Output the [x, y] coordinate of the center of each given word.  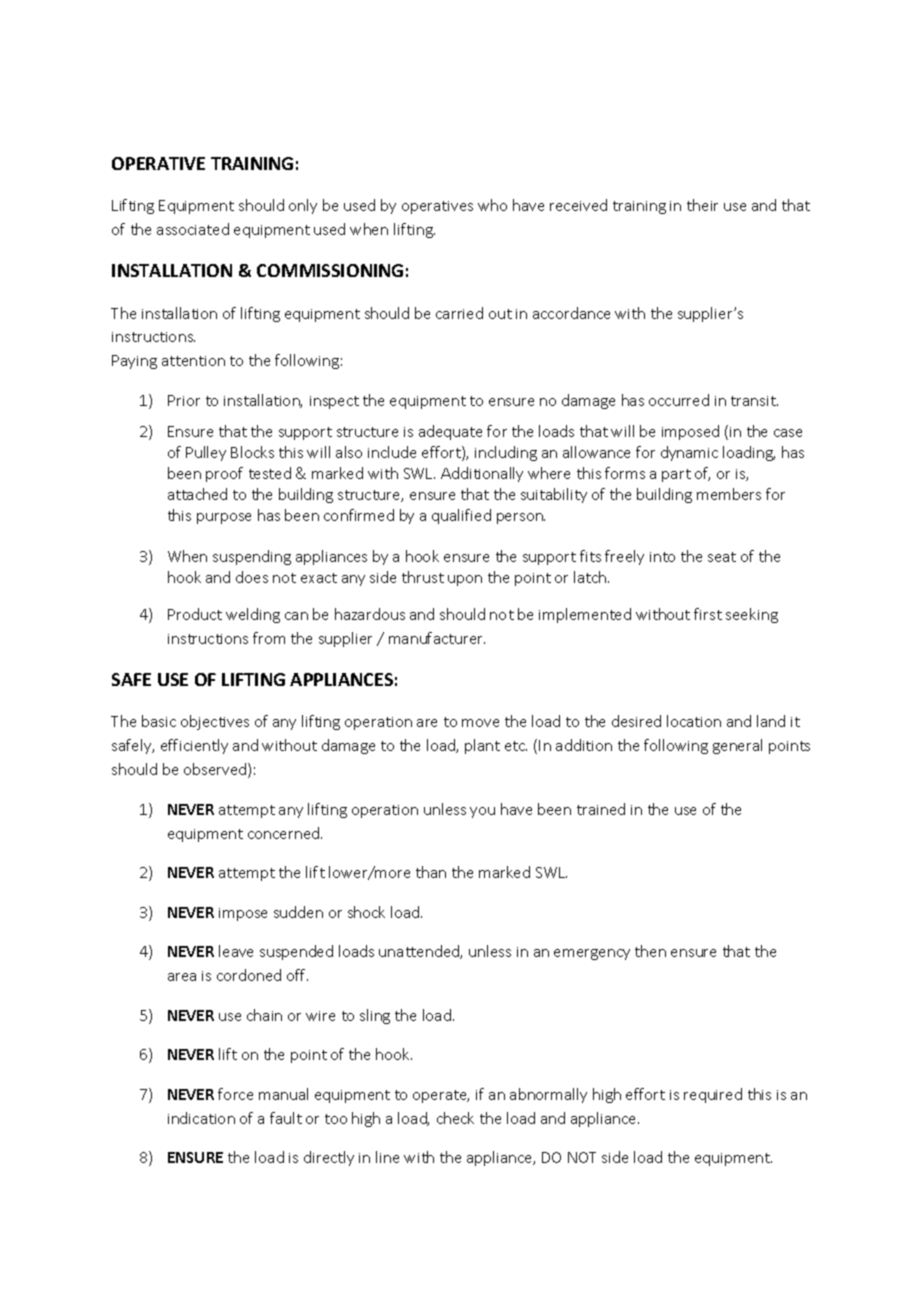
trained [601, 809]
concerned [285, 833]
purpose [224, 518]
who [492, 205]
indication [201, 1118]
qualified [461, 516]
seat [722, 557]
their [702, 205]
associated [193, 229]
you [482, 812]
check [455, 1118]
